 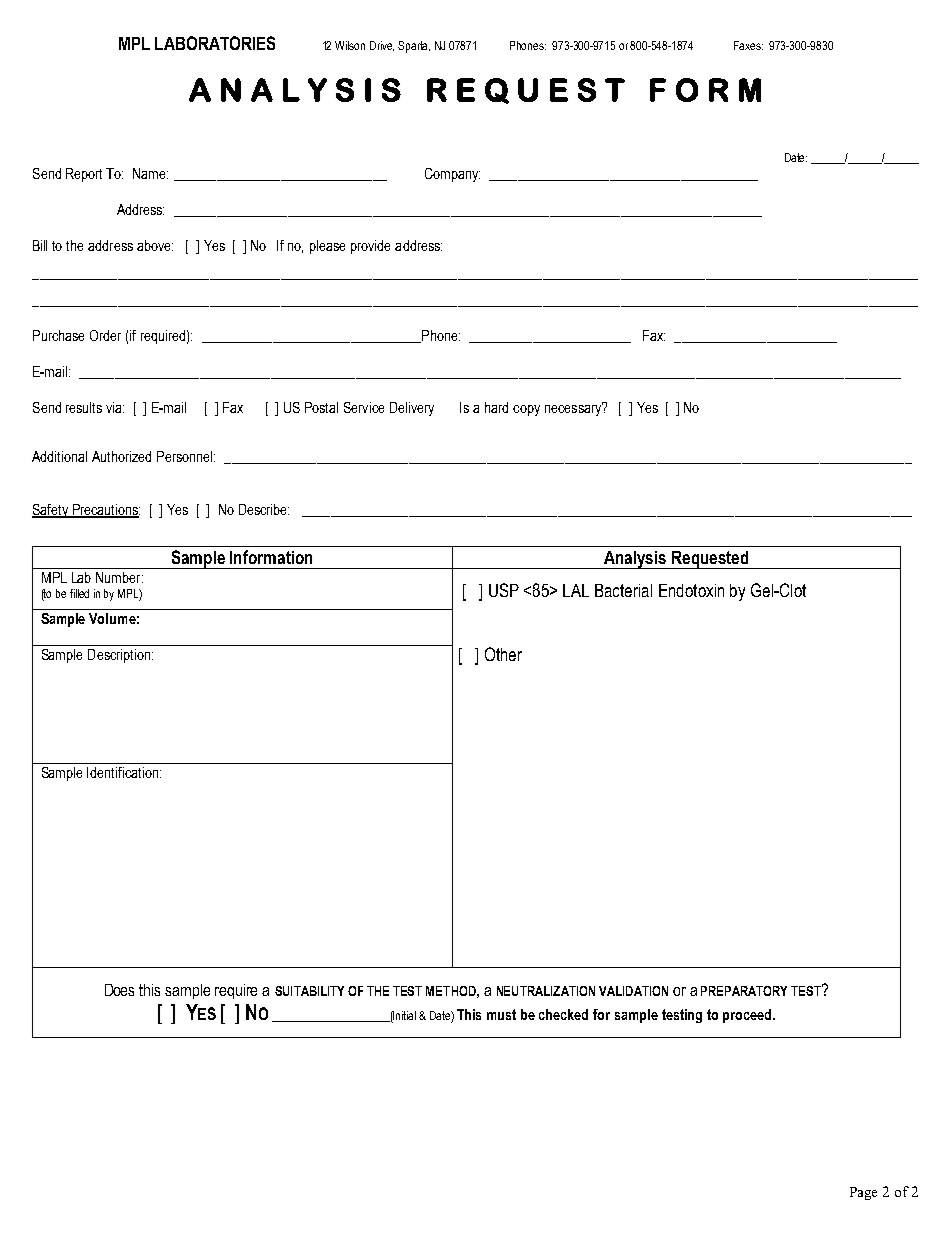 What do you see at coordinates (119, 990) in the image?
I see `Does` at bounding box center [119, 990].
